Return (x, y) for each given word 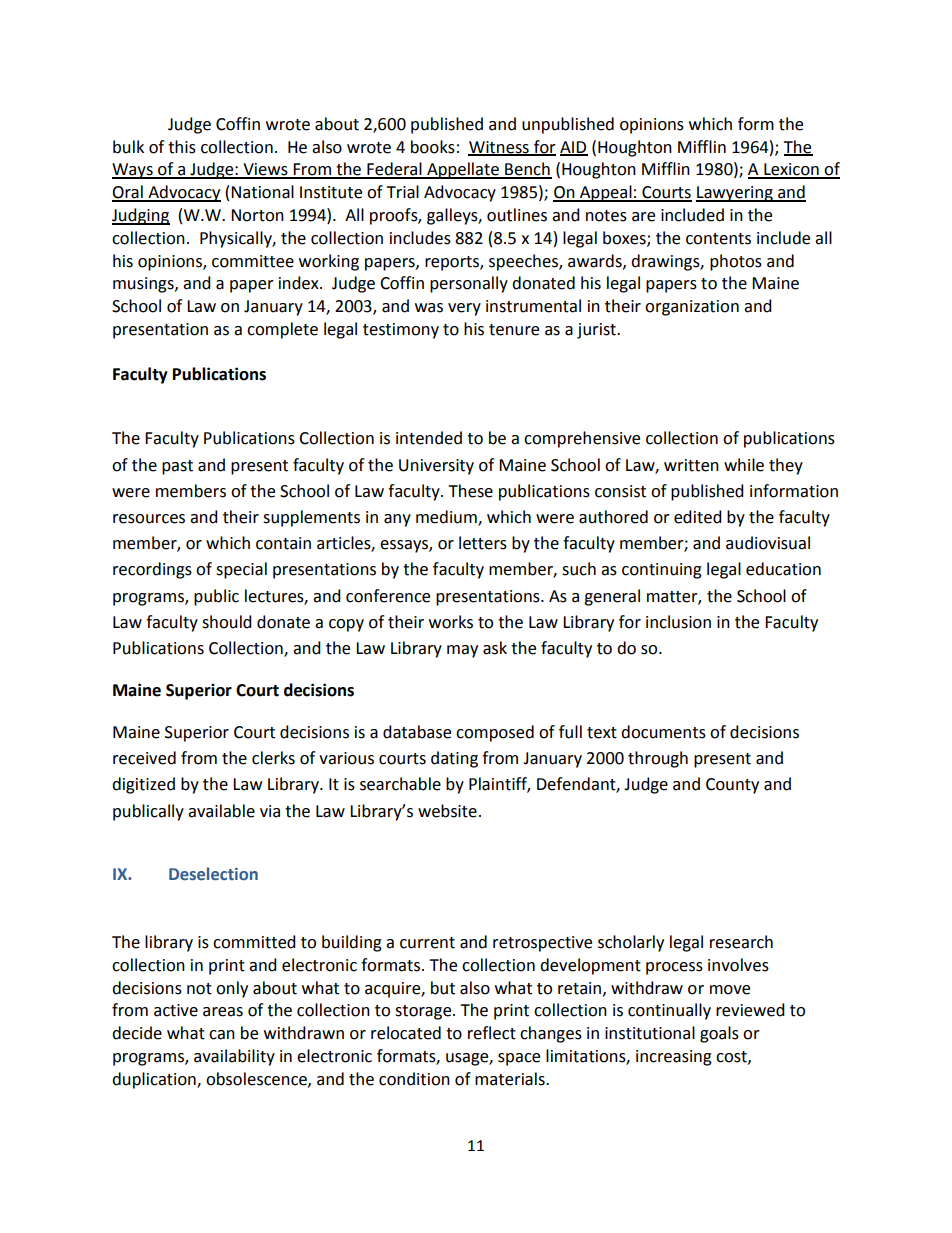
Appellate (463, 170)
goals (719, 1034)
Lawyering (735, 194)
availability (234, 1057)
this (182, 147)
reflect (492, 1033)
